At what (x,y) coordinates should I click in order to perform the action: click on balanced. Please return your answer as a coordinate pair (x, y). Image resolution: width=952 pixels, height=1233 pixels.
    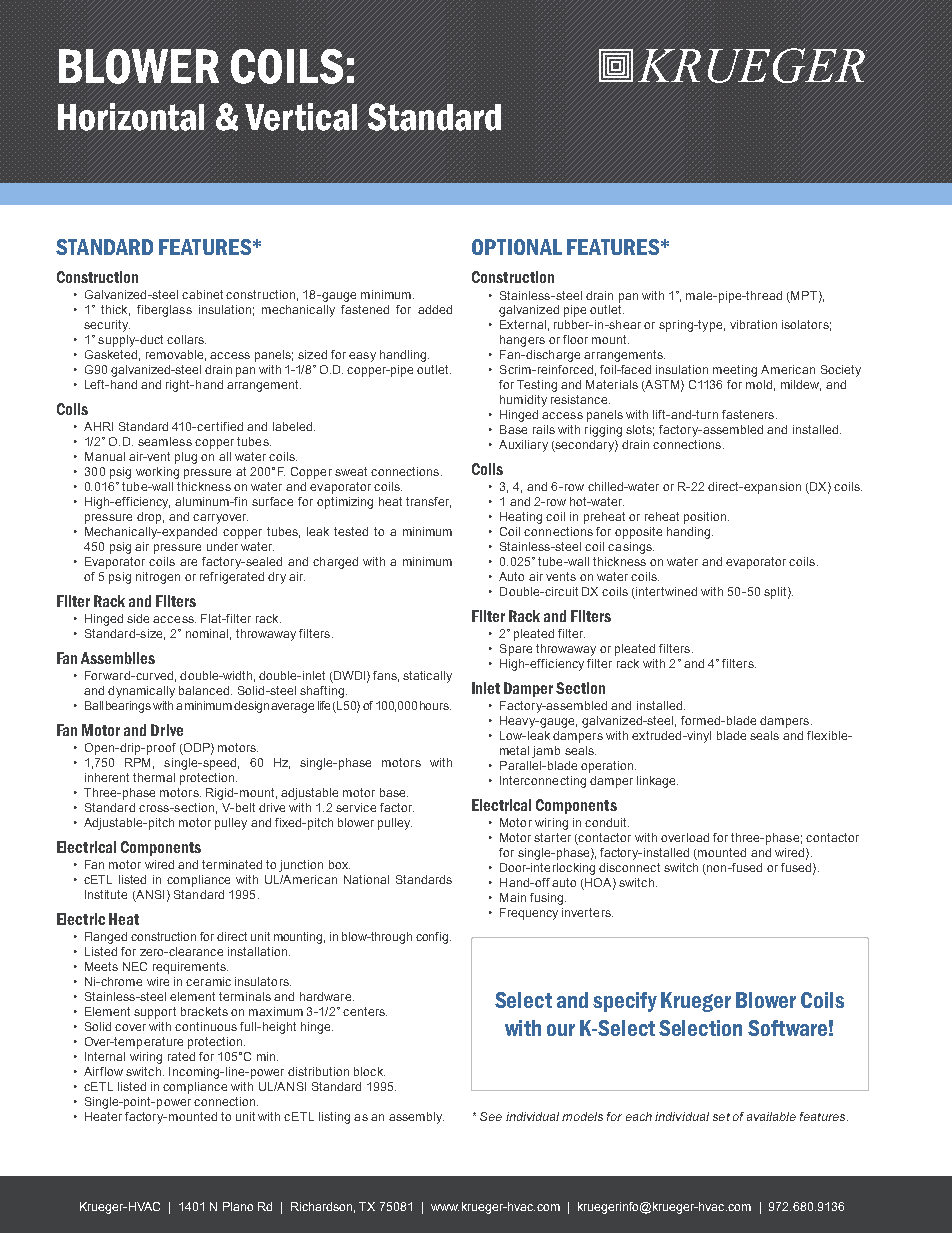
    Looking at the image, I should click on (205, 690).
